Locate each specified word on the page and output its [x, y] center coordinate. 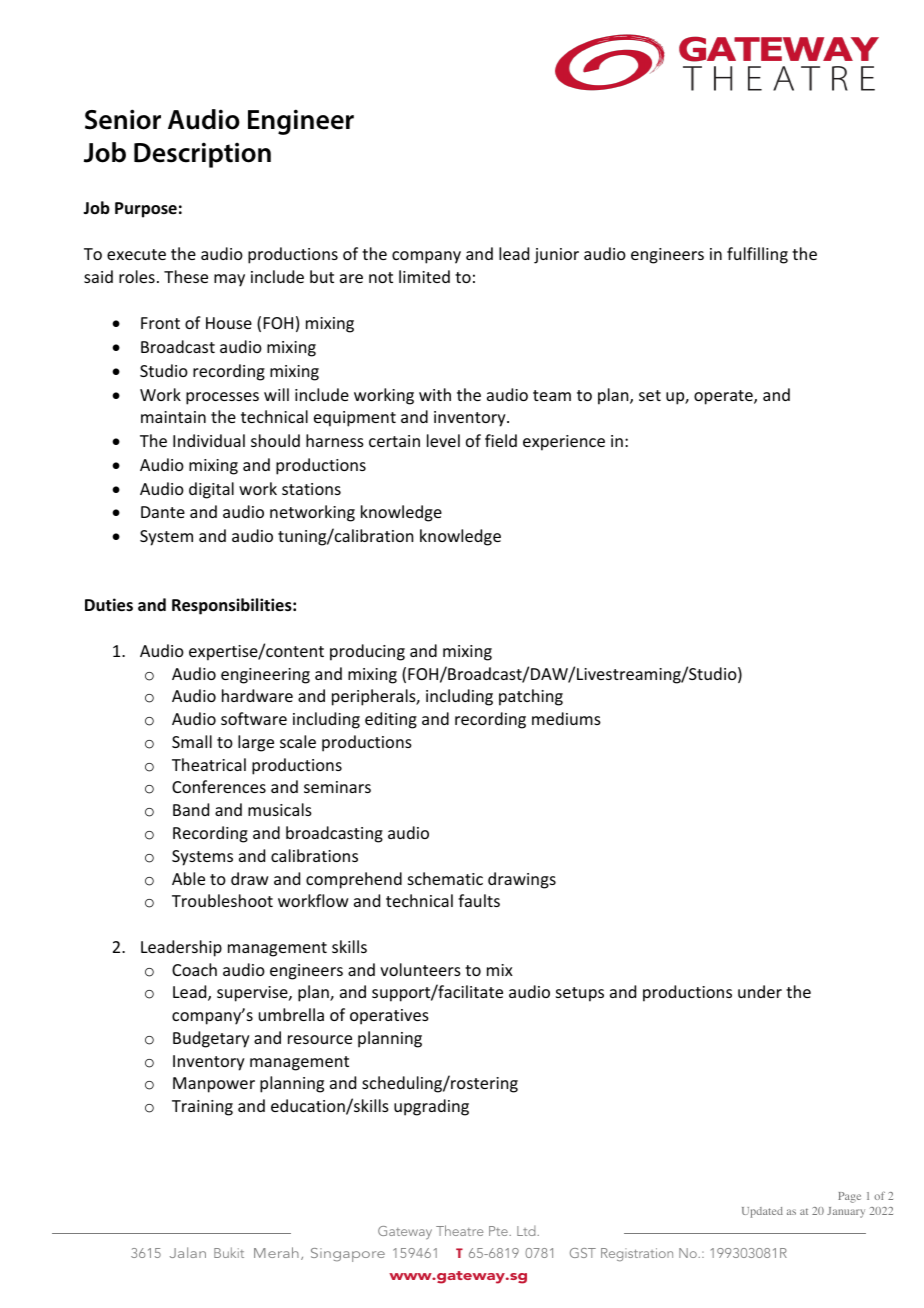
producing [367, 652]
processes [222, 398]
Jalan [188, 1252]
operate [724, 397]
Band [191, 809]
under [760, 991]
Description [202, 155]
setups [580, 994]
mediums [566, 718]
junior [556, 256]
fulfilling [757, 255]
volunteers [420, 969]
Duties [109, 605]
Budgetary [211, 1039]
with [435, 394]
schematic [445, 878]
